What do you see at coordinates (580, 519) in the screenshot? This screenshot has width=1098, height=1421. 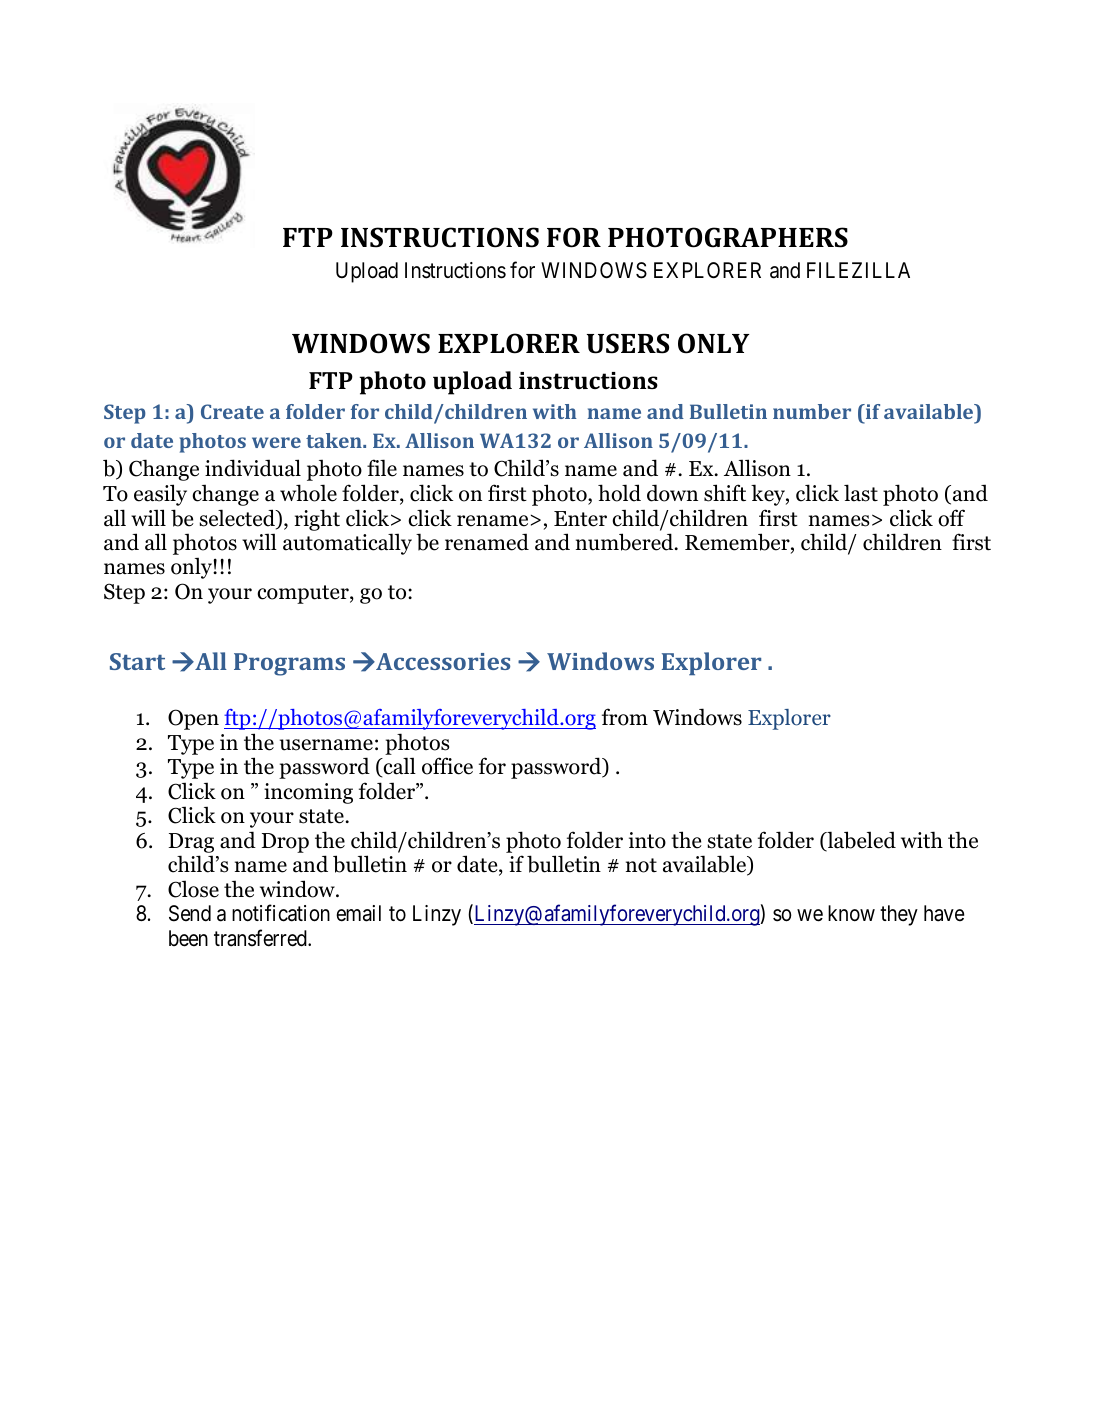 I see `Enter` at bounding box center [580, 519].
